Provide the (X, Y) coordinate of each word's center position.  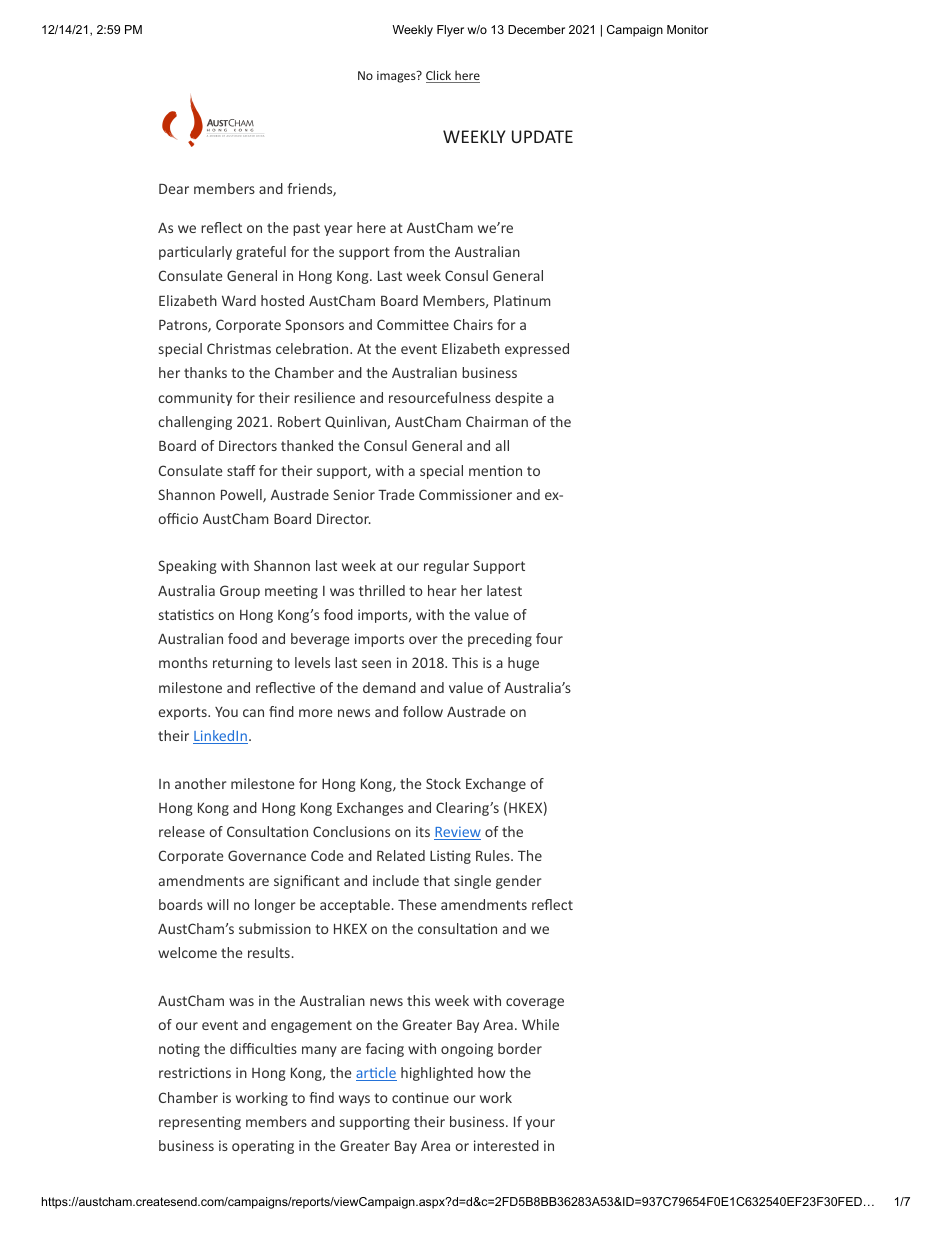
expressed (537, 350)
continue (420, 1097)
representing (200, 1123)
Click (440, 76)
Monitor (687, 29)
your (540, 1124)
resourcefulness (440, 397)
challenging (195, 423)
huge (523, 664)
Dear (174, 189)
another (201, 783)
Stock (443, 783)
